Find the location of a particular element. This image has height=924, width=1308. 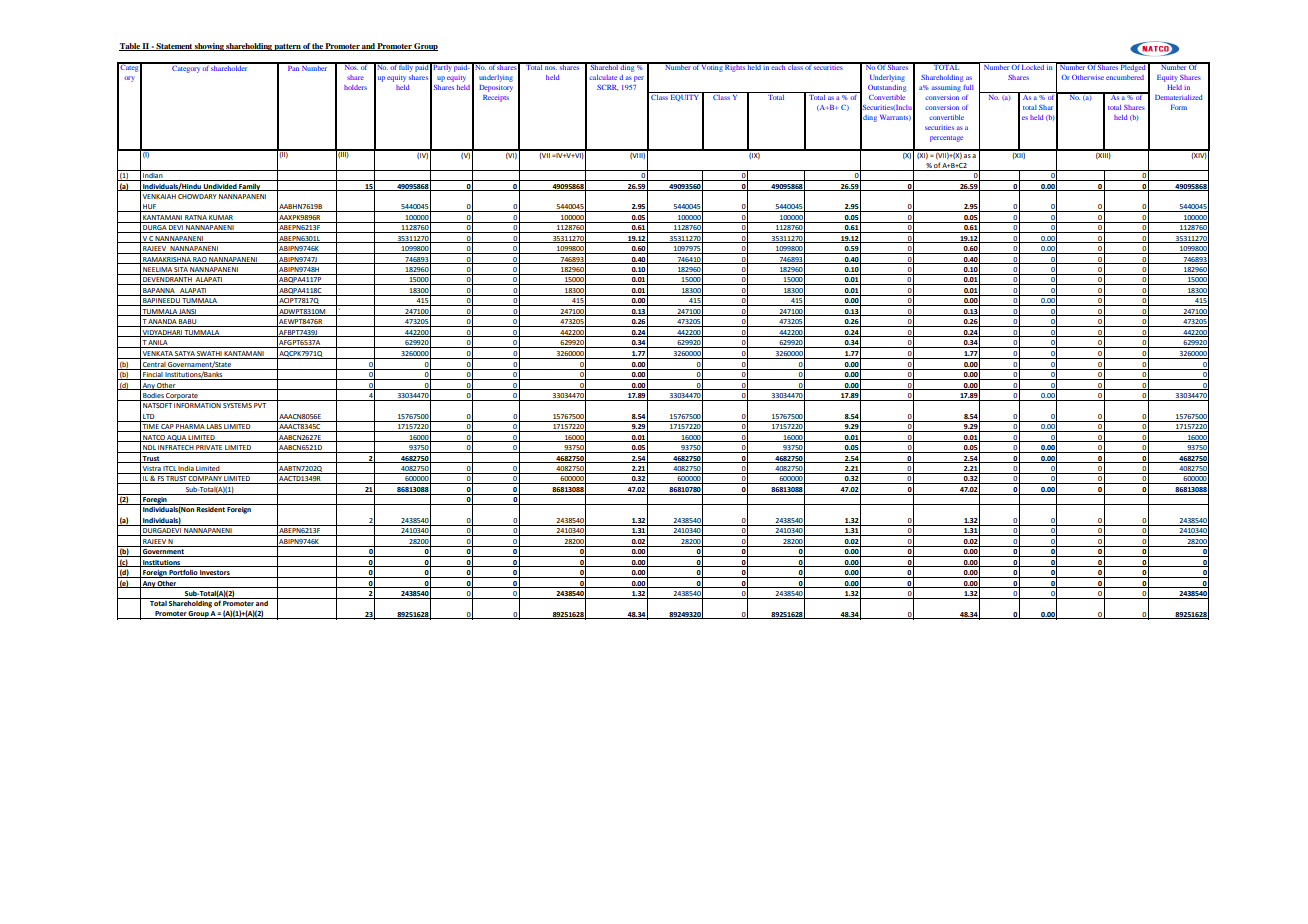

Locked is located at coordinates (1033, 67).
